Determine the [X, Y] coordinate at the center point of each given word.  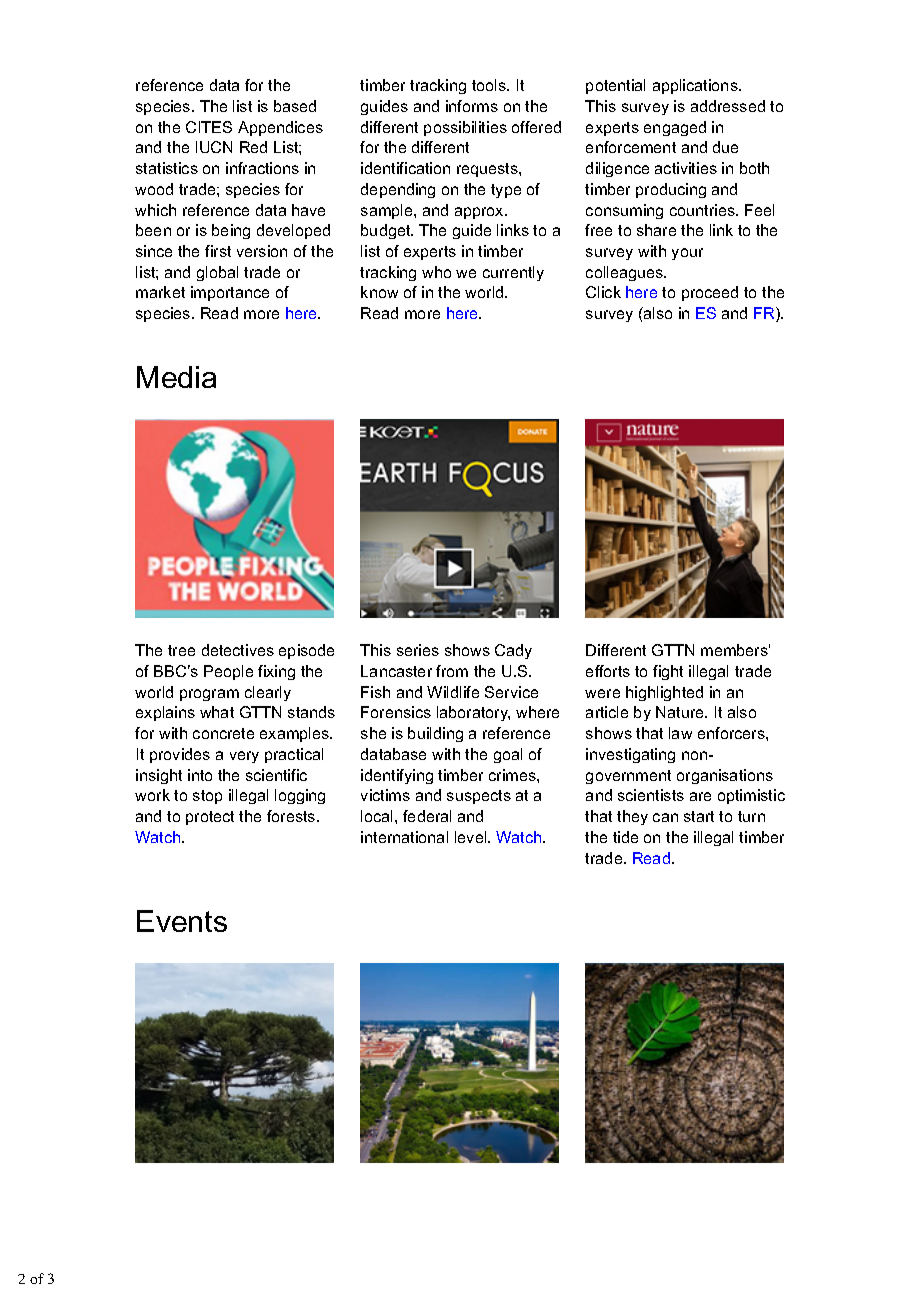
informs [472, 106]
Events [182, 921]
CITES [209, 127]
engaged [675, 128]
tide [625, 837]
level [472, 837]
